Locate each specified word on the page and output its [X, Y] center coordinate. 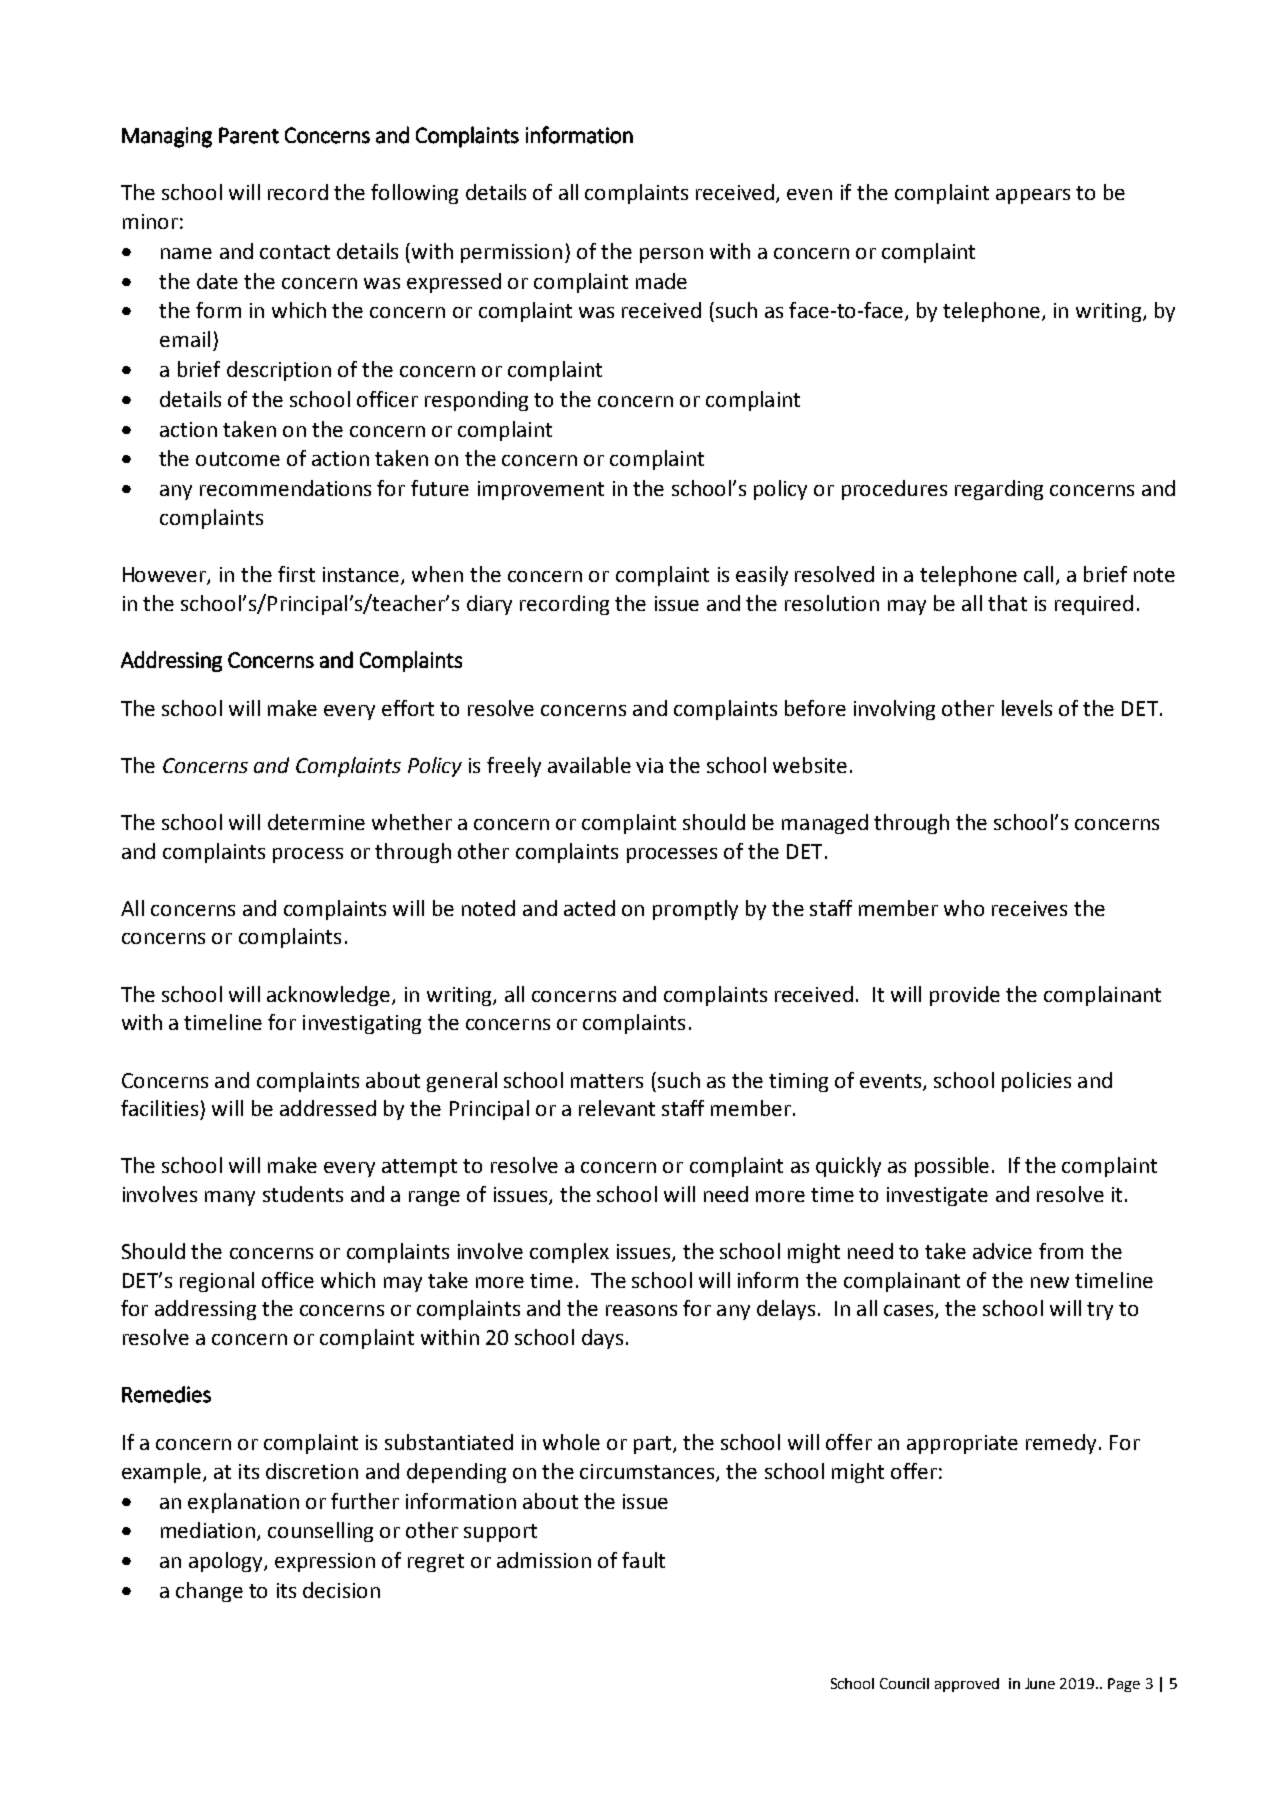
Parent [249, 135]
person [671, 255]
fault [643, 1560]
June [1040, 1683]
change [209, 1592]
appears [1033, 196]
